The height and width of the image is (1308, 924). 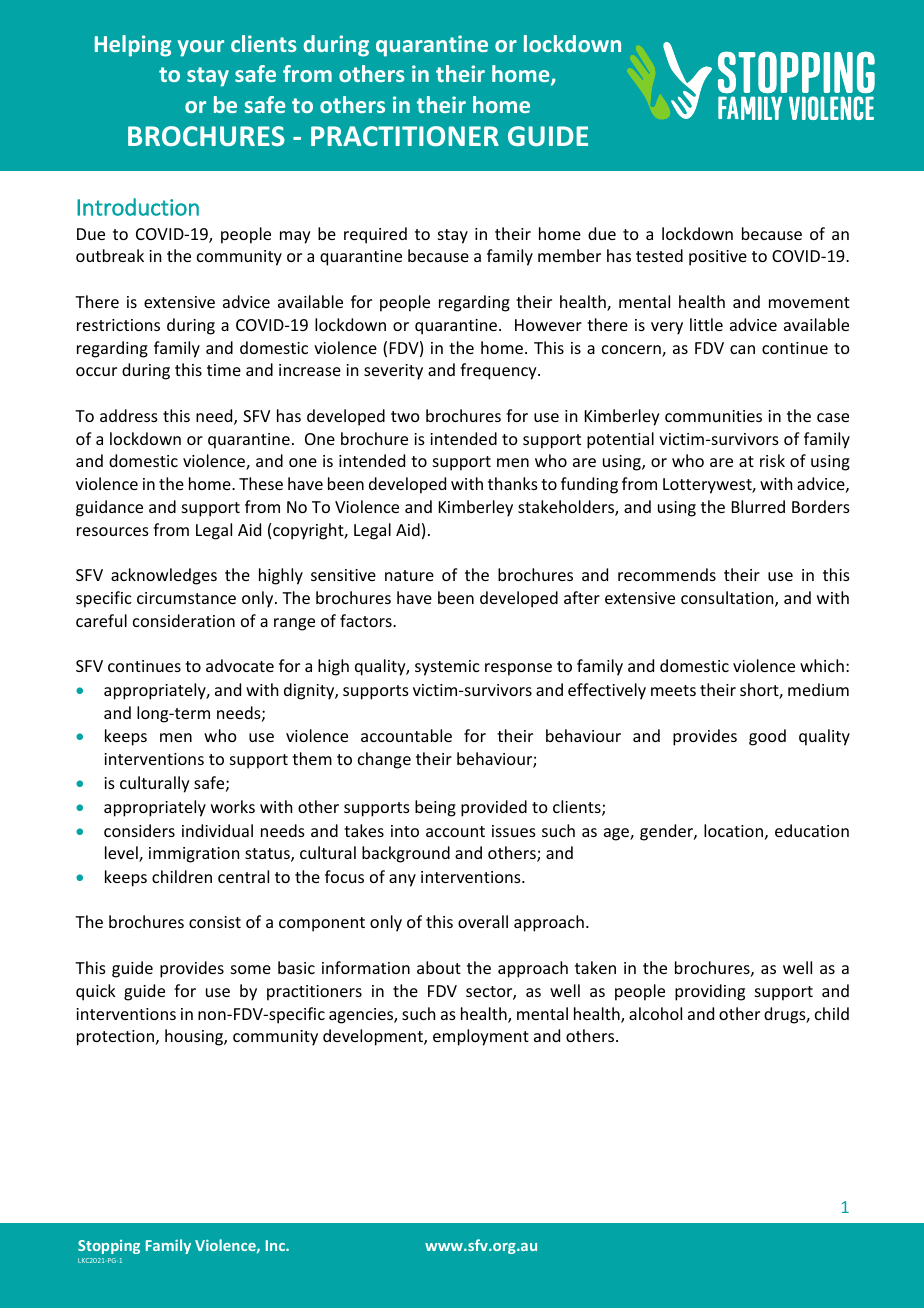 What do you see at coordinates (215, 922) in the image?
I see `consist` at bounding box center [215, 922].
